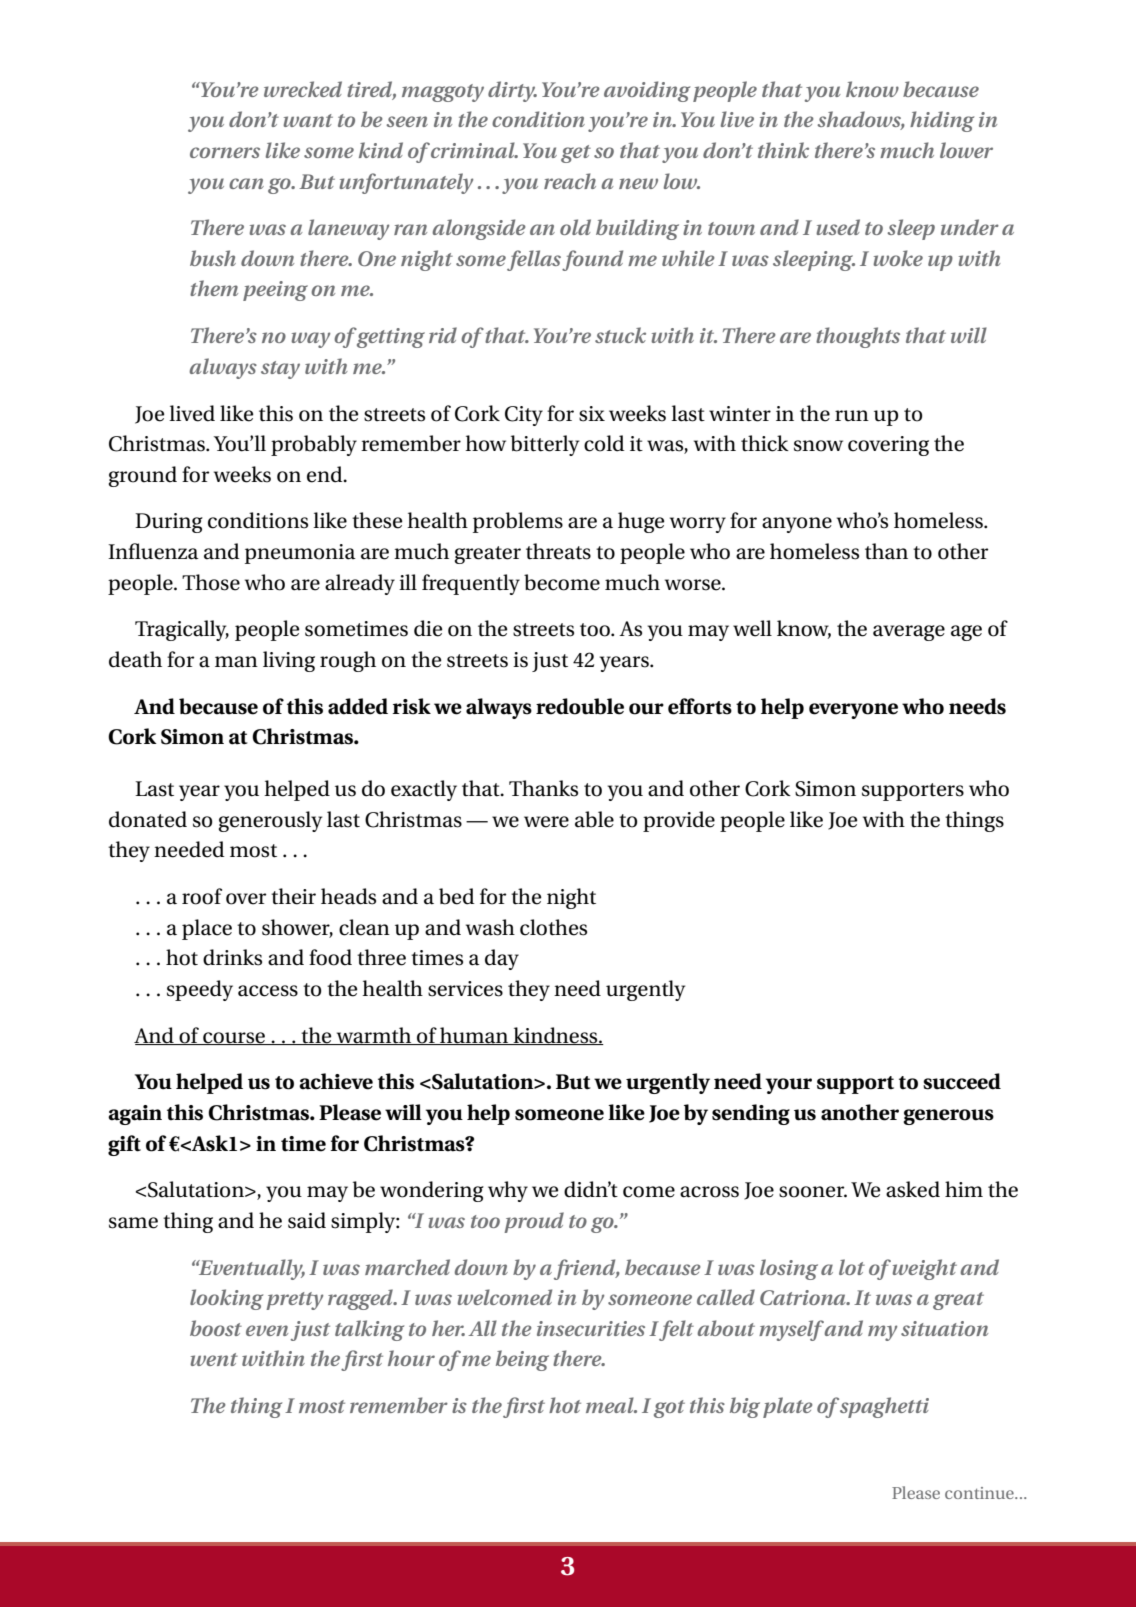 The image size is (1136, 1607). Describe the element at coordinates (234, 1038) in the document. I see `course` at that location.
